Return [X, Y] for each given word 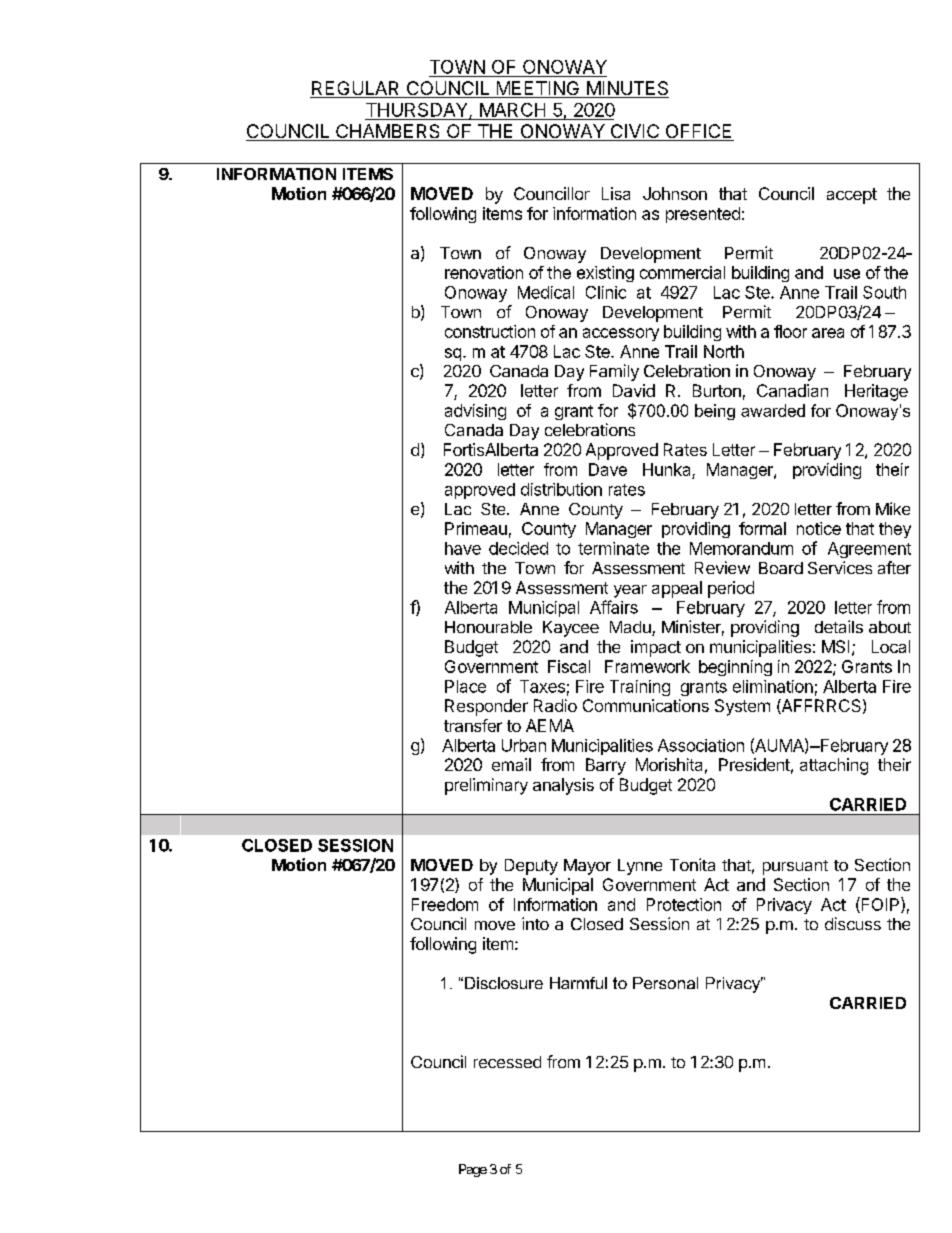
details [839, 626]
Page [473, 1170]
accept [852, 196]
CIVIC [634, 132]
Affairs [614, 607]
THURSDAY [418, 111]
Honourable [488, 627]
